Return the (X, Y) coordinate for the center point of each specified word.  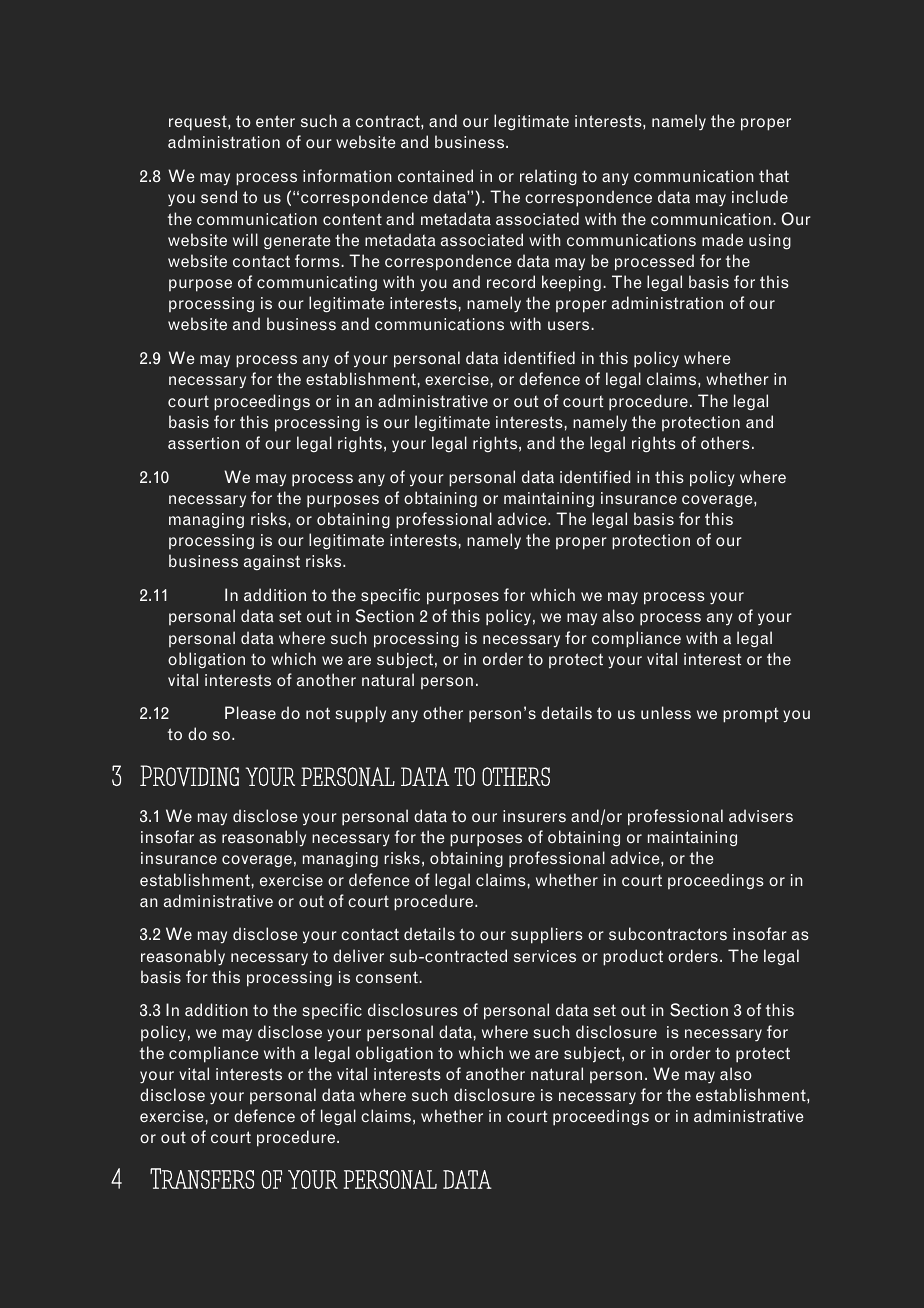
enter (275, 121)
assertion (203, 443)
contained (435, 175)
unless (666, 713)
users (570, 326)
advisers (761, 816)
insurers (534, 816)
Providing (189, 776)
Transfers (202, 1178)
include (760, 197)
